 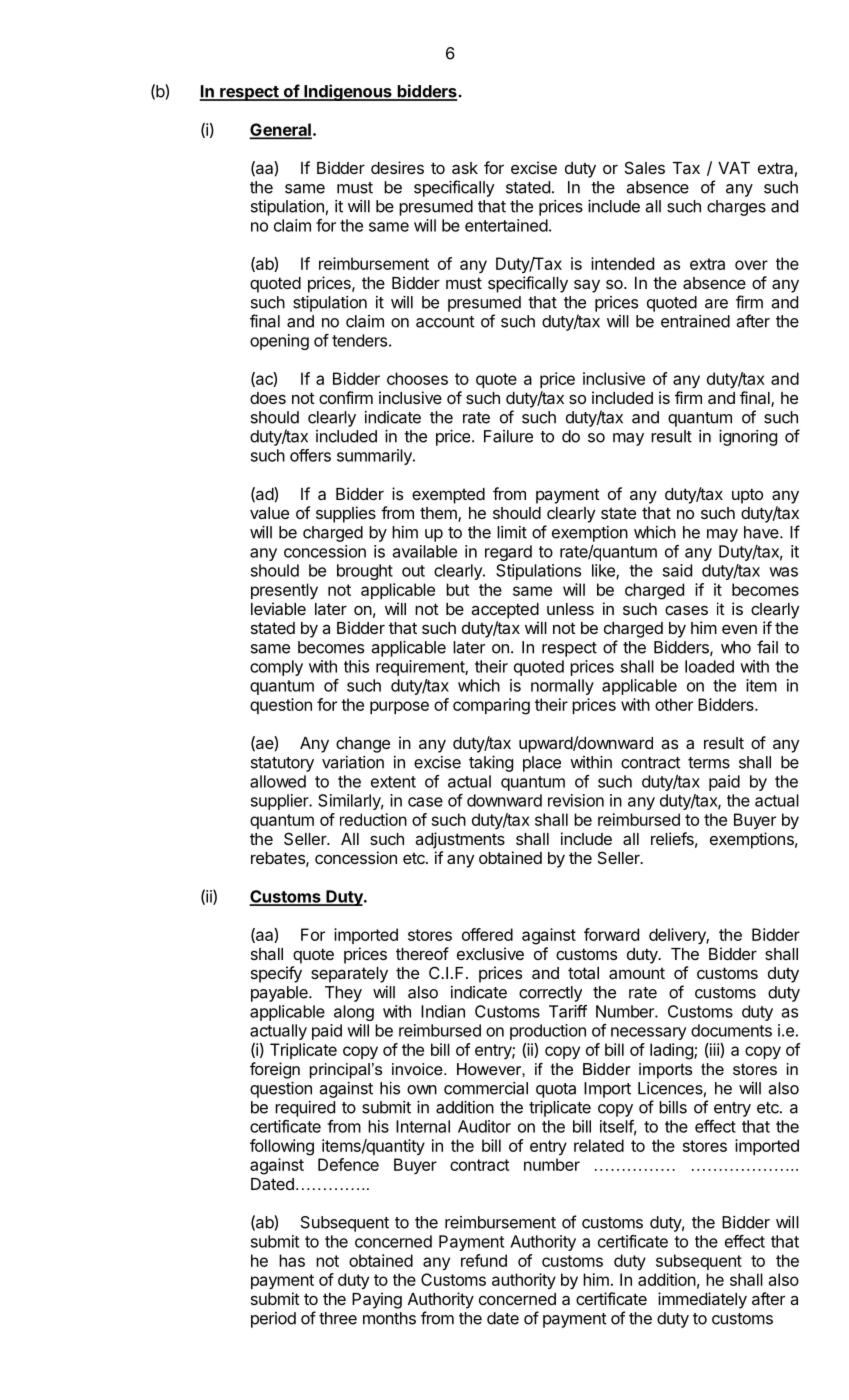 What do you see at coordinates (373, 819) in the screenshot?
I see `reduction` at bounding box center [373, 819].
